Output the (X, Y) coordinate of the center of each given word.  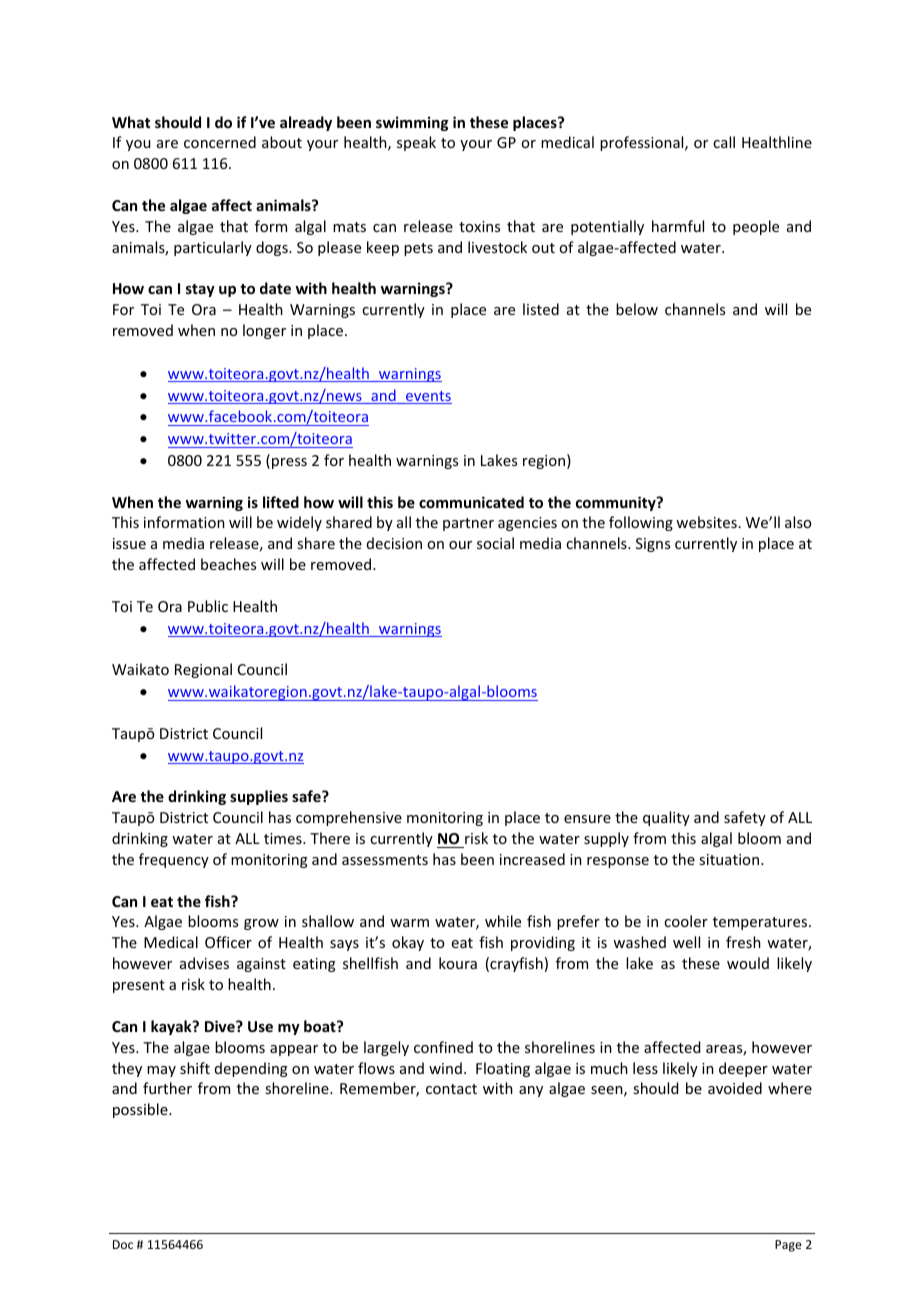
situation (730, 859)
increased (532, 859)
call (724, 142)
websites (706, 522)
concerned (220, 142)
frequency (174, 860)
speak (416, 143)
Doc (123, 1244)
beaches (228, 564)
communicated (471, 502)
